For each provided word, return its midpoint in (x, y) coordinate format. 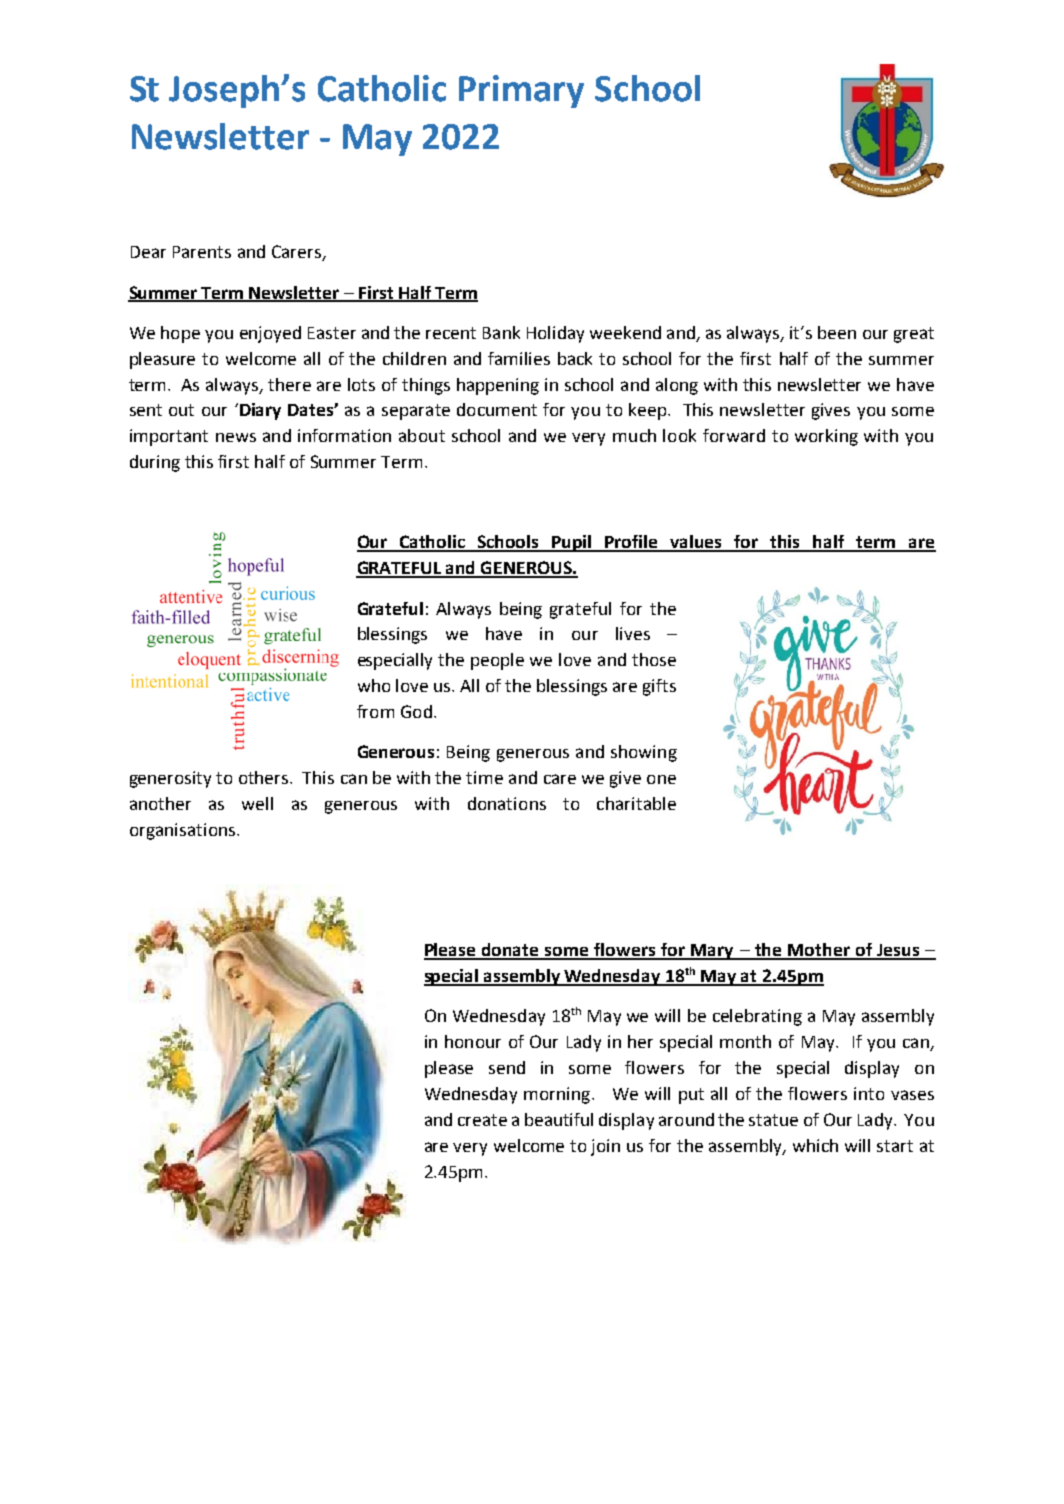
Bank (501, 332)
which (815, 1145)
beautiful (559, 1119)
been (837, 332)
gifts (659, 687)
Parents (202, 252)
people (497, 661)
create (482, 1120)
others (265, 777)
